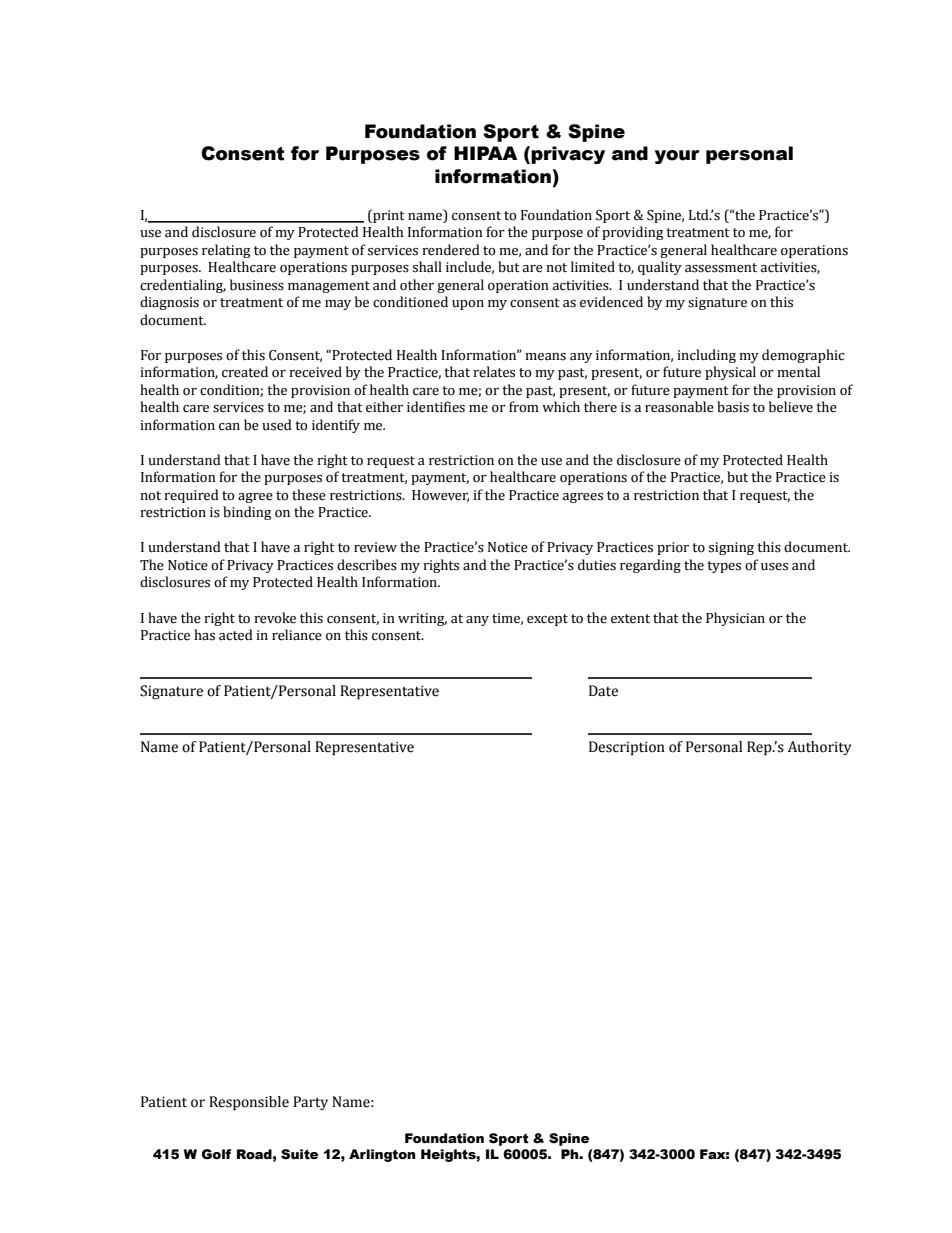  Describe the element at coordinates (485, 153) in the screenshot. I see `HIPAA` at that location.
